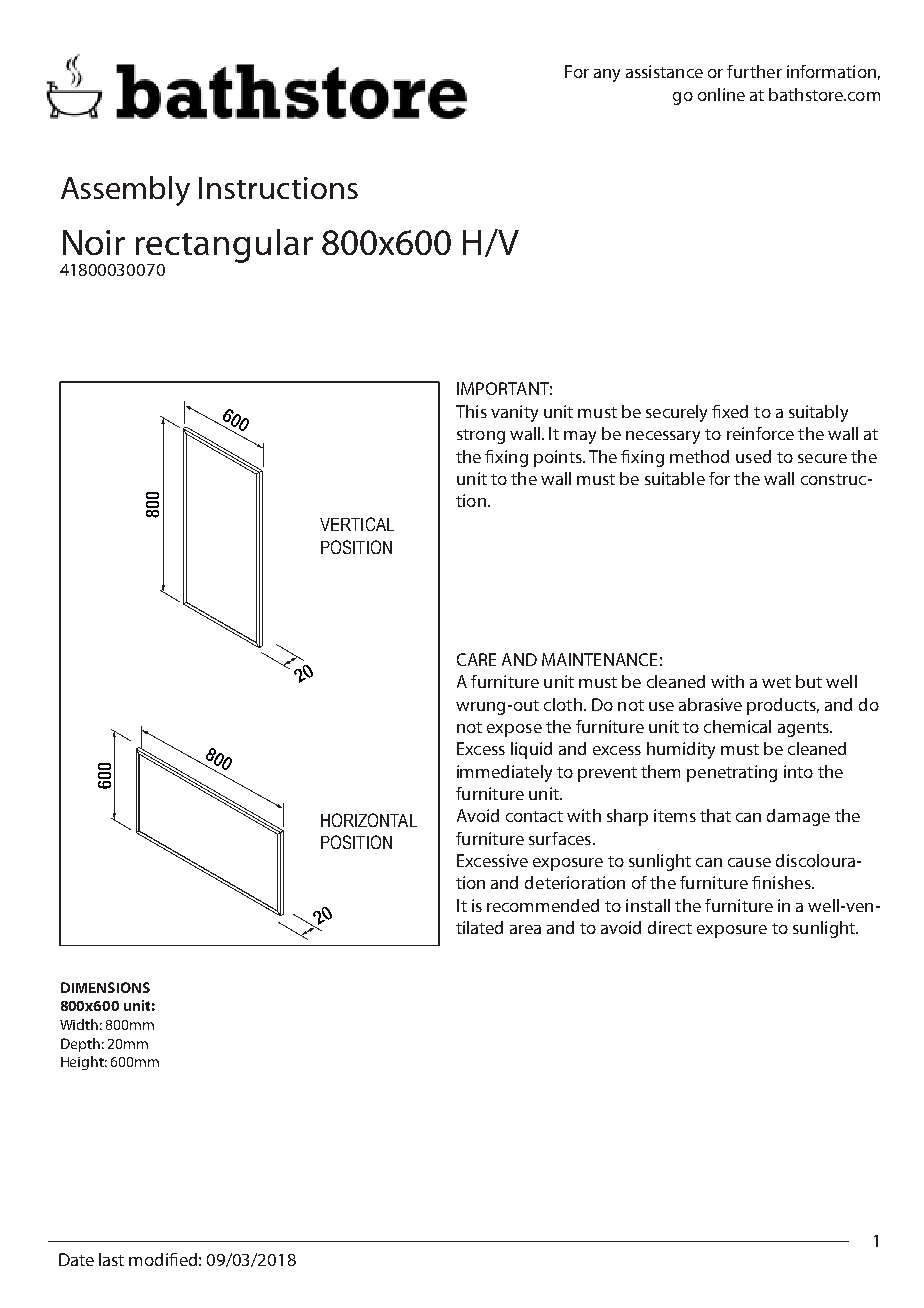 This screenshot has width=924, height=1308. Describe the element at coordinates (776, 682) in the screenshot. I see `wet` at that location.
